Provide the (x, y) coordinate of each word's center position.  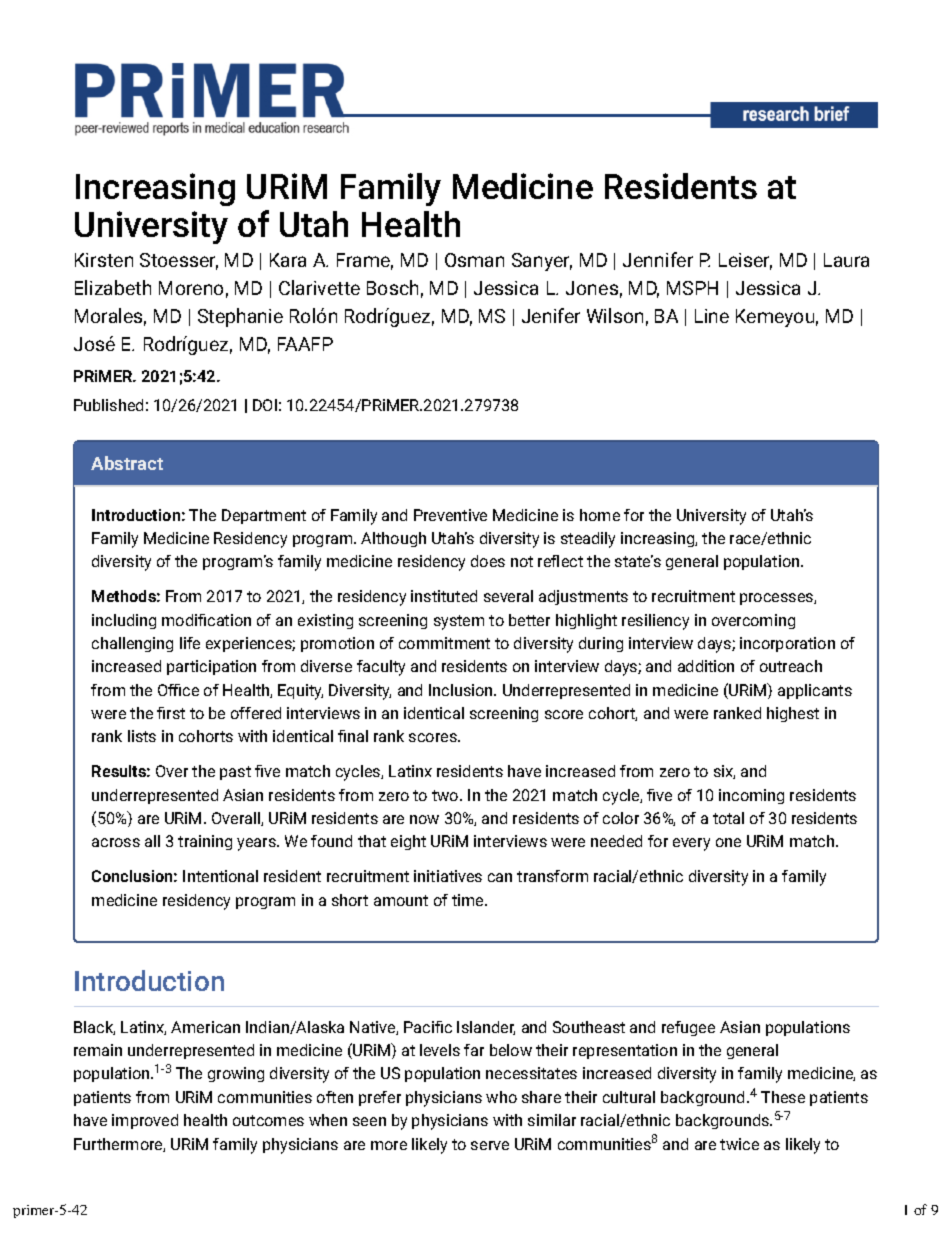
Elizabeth (113, 287)
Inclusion (462, 690)
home (600, 515)
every (691, 844)
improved (145, 1121)
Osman (474, 260)
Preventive (450, 515)
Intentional (220, 876)
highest (793, 714)
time (469, 900)
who (501, 1097)
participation (211, 667)
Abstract (127, 463)
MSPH (692, 288)
